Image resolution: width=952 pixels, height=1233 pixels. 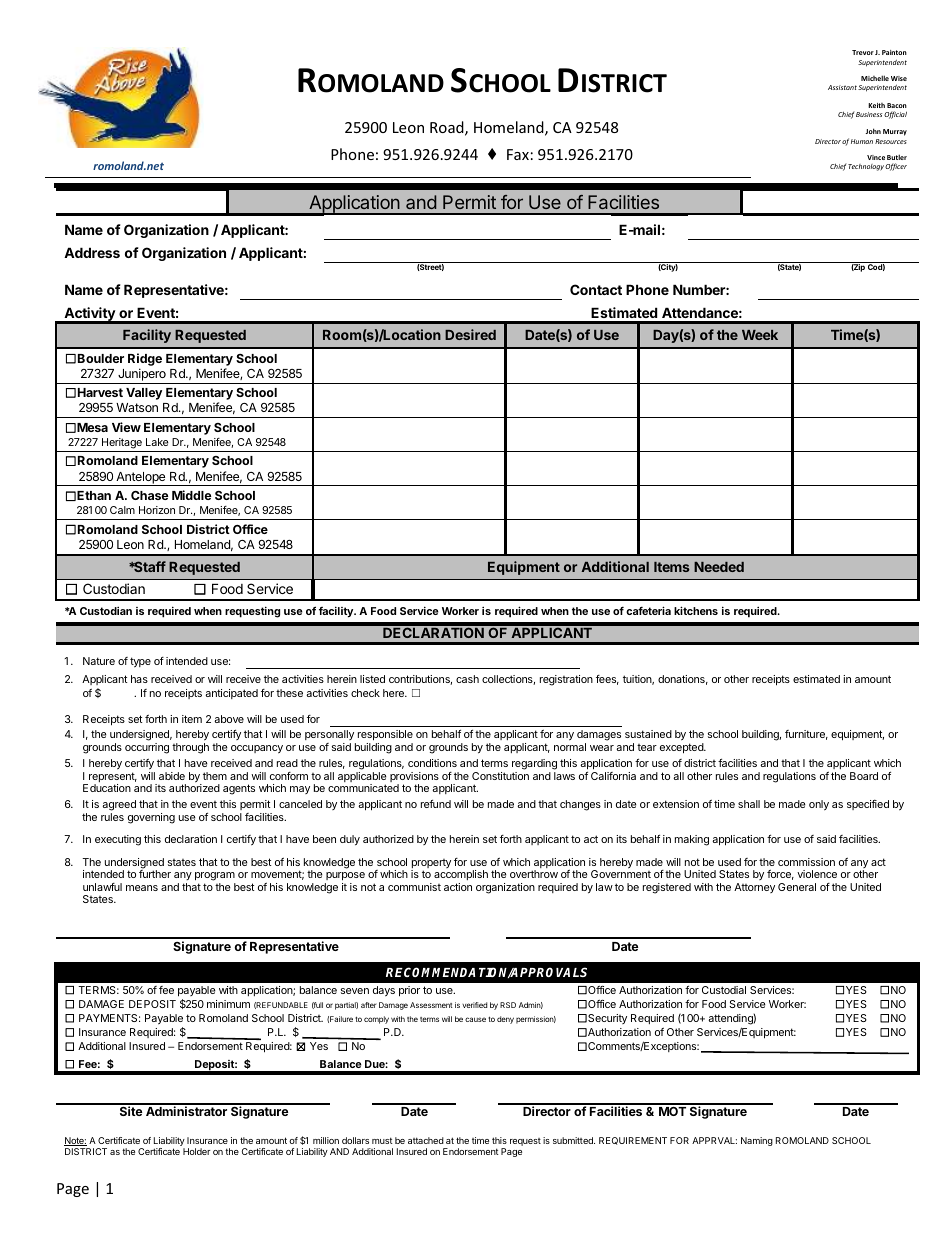 What do you see at coordinates (806, 862) in the screenshot?
I see `commission` at bounding box center [806, 862].
